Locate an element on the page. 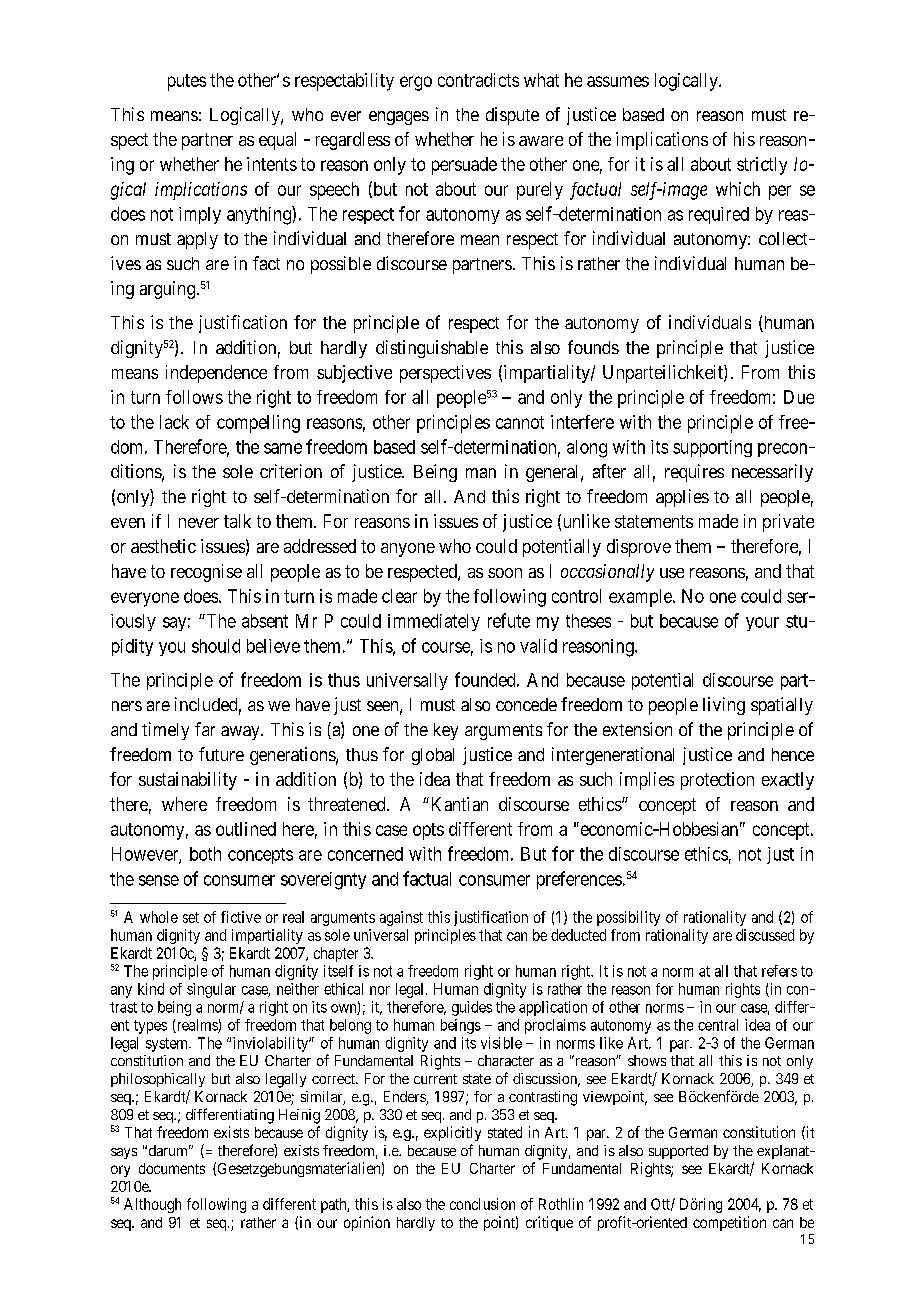 The image size is (924, 1308). strictly is located at coordinates (762, 166).
